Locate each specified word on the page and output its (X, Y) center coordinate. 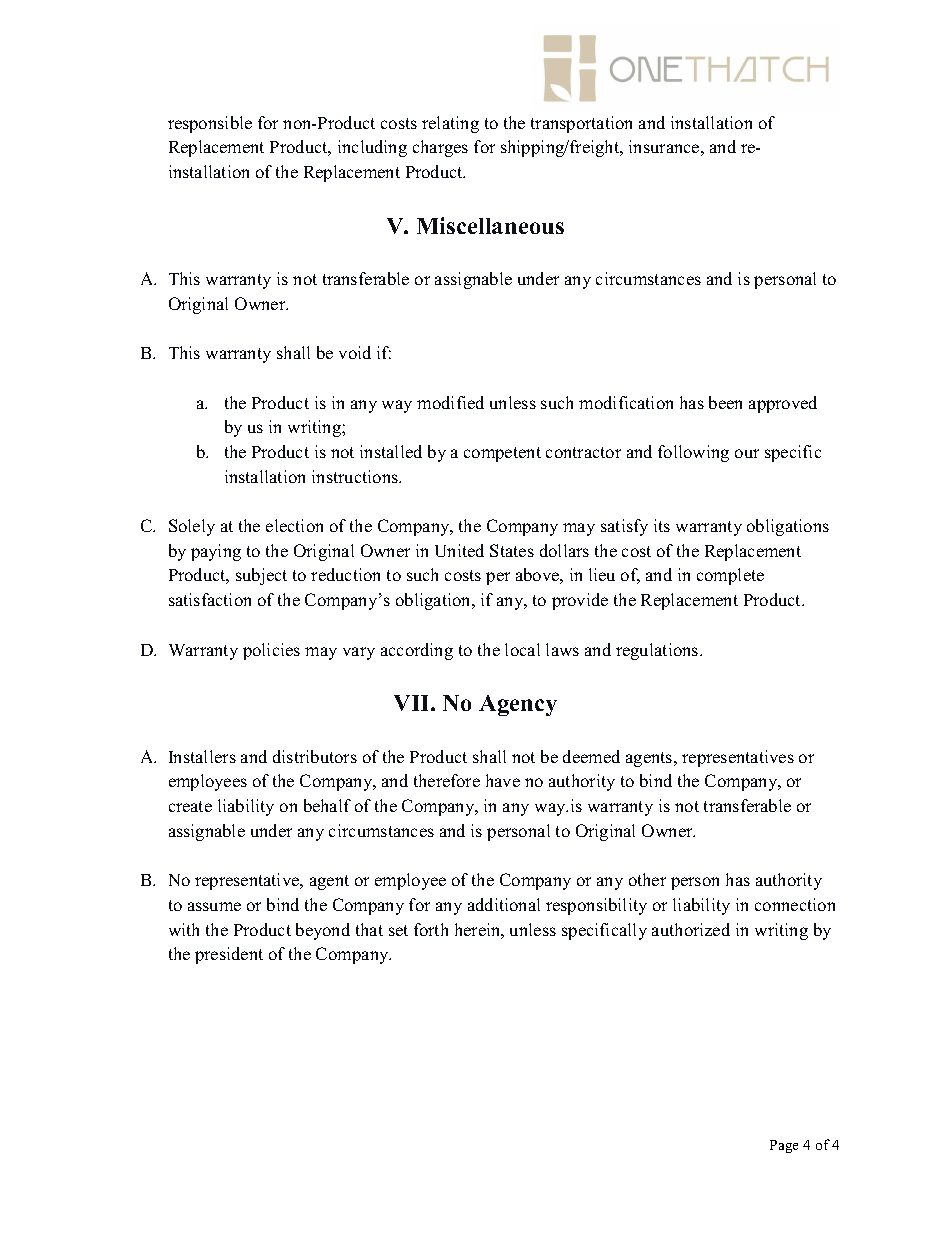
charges (440, 148)
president (229, 955)
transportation (581, 124)
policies (271, 651)
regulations (658, 651)
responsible (210, 124)
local (522, 649)
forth (431, 929)
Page (784, 1146)
